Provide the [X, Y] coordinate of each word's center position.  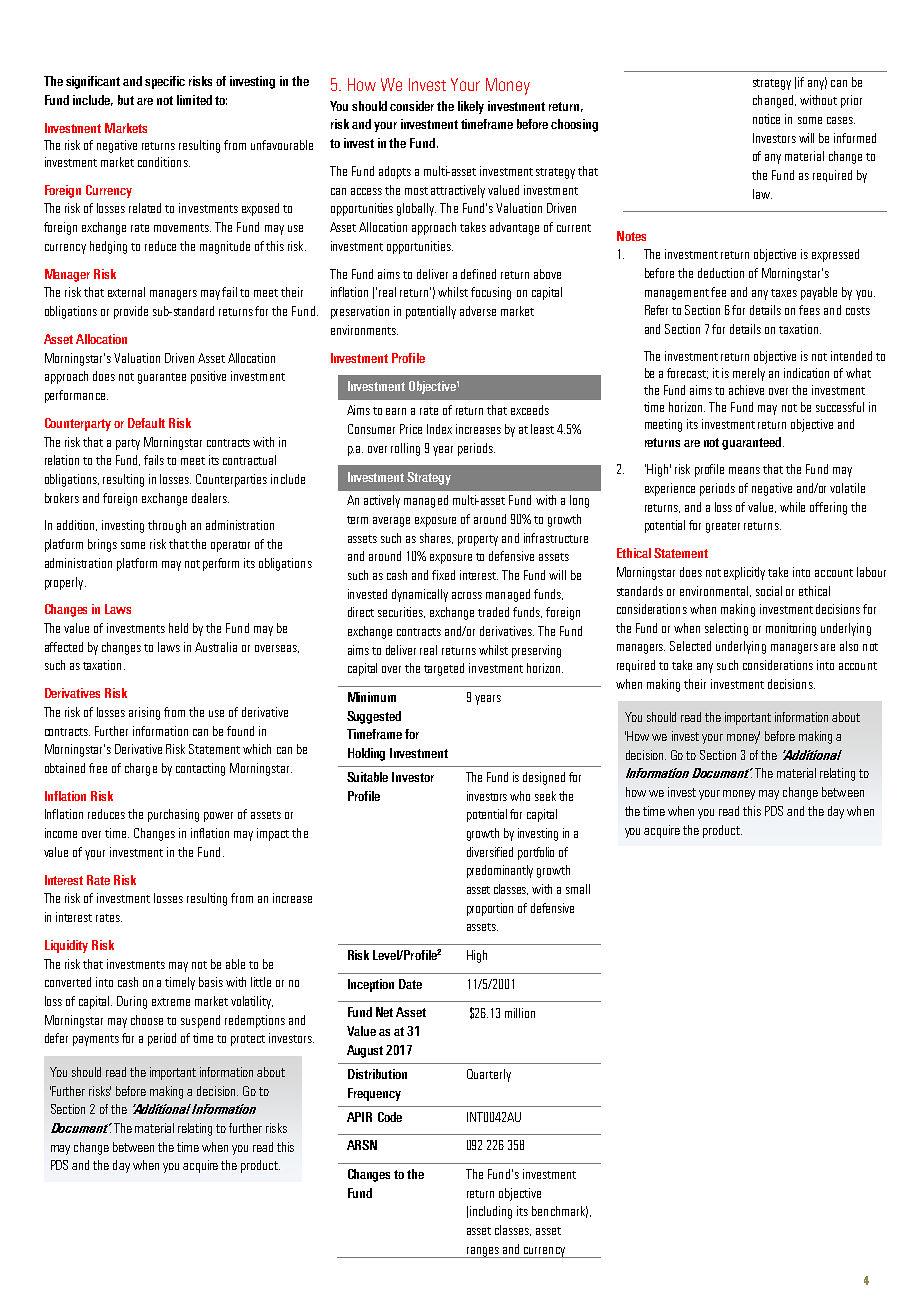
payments [96, 1040]
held [178, 628]
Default [146, 423]
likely [471, 107]
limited [194, 100]
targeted [444, 669]
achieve [746, 390]
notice [766, 119]
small [578, 889]
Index [439, 429]
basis [211, 982]
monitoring [791, 629]
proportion [490, 909]
